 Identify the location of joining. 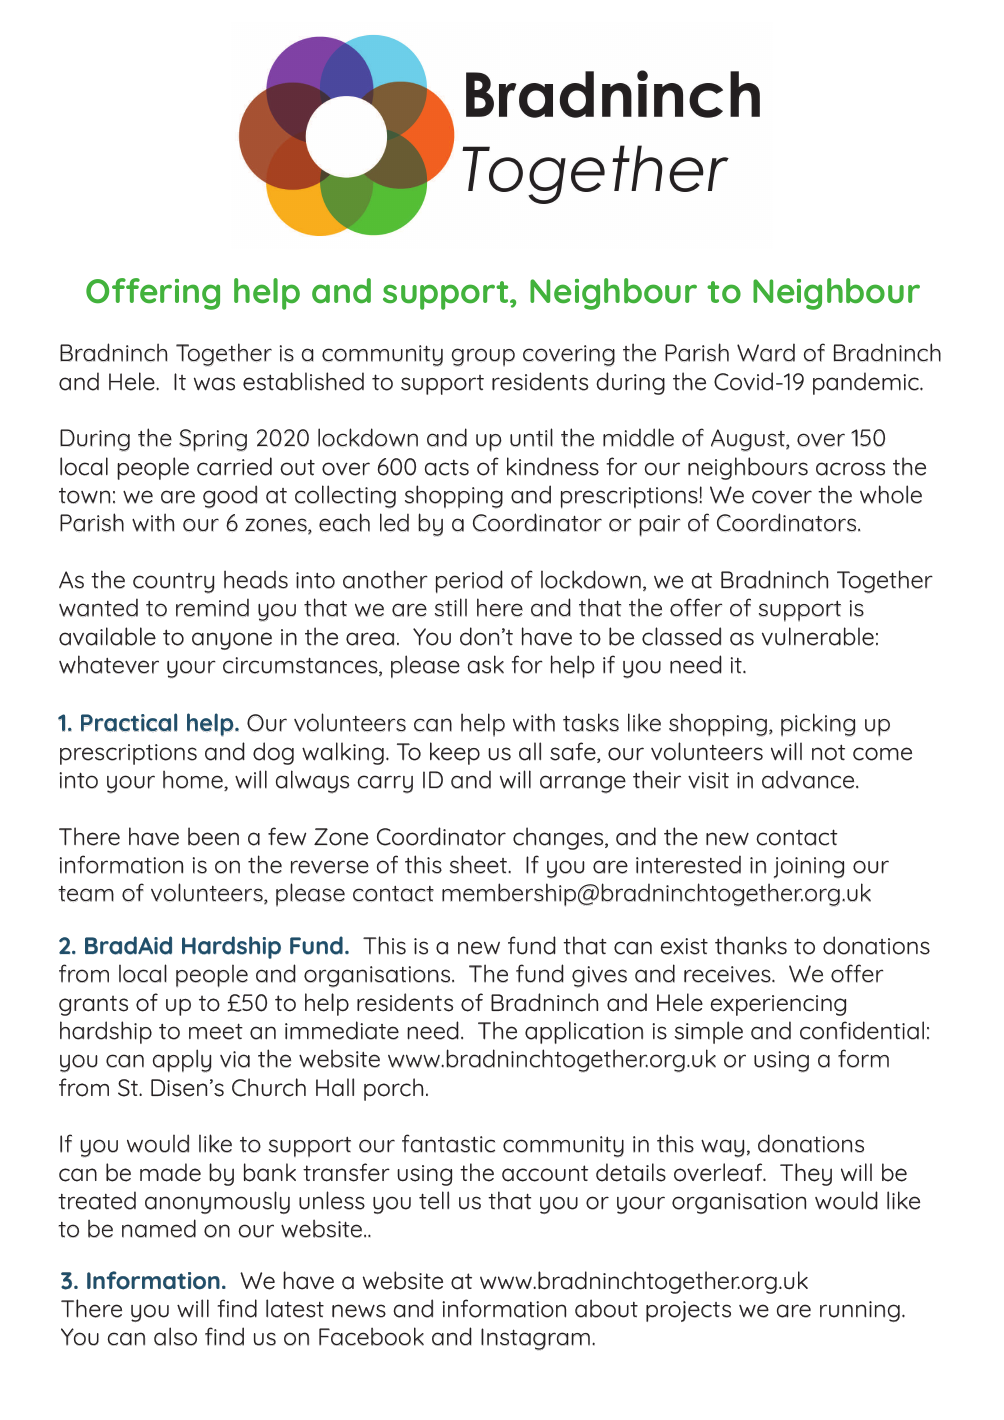
(809, 868).
